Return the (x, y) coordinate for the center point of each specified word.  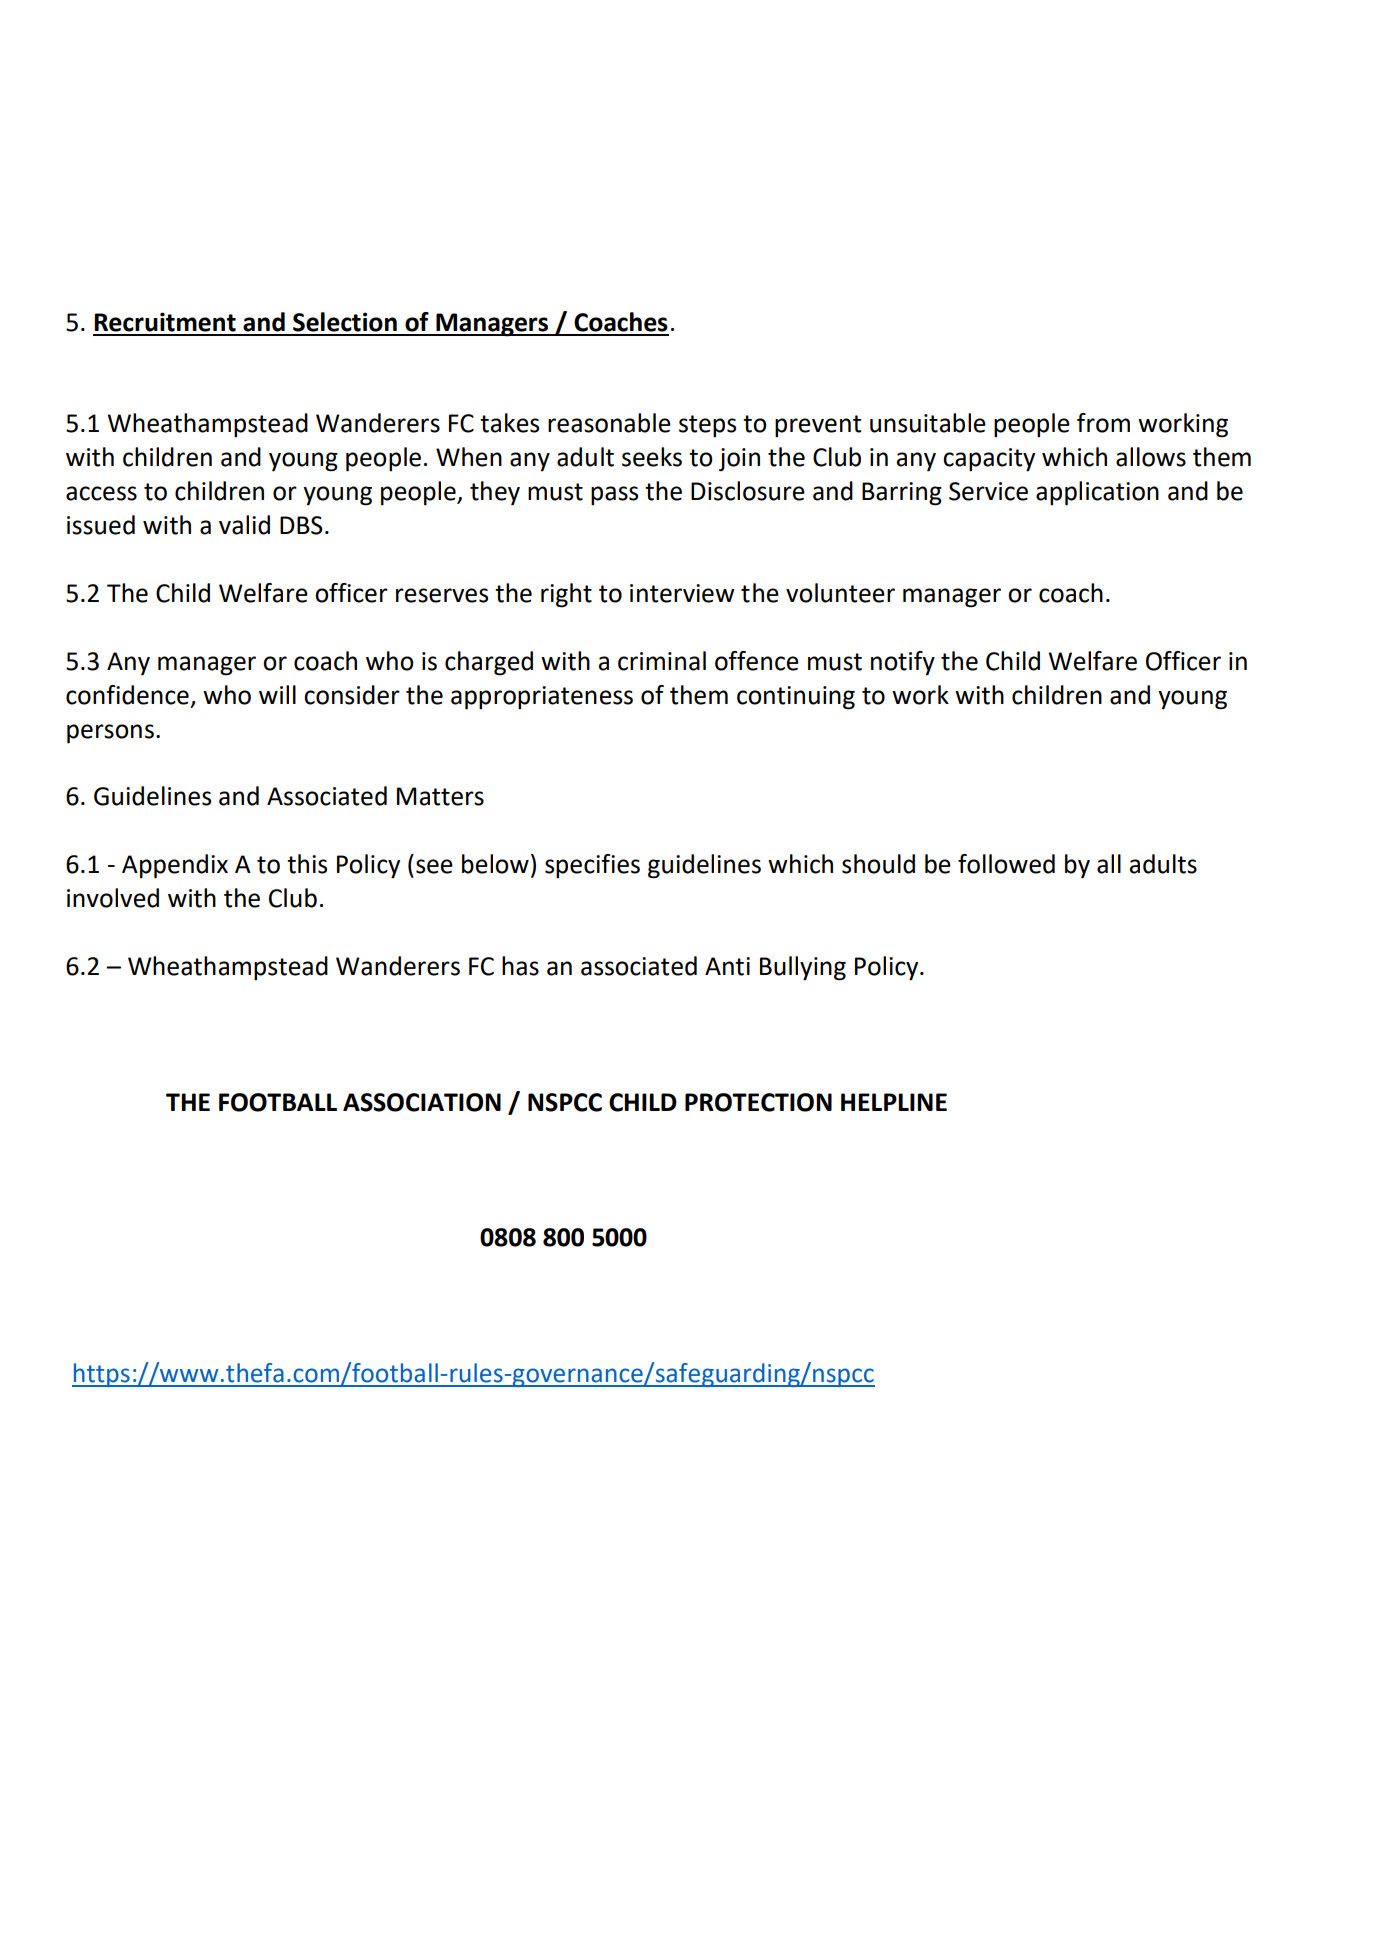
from (1103, 423)
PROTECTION (758, 1102)
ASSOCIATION (422, 1102)
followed (1006, 864)
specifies (592, 866)
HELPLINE (894, 1102)
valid (244, 525)
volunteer (840, 593)
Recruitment (165, 322)
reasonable (609, 423)
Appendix (175, 866)
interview (682, 593)
